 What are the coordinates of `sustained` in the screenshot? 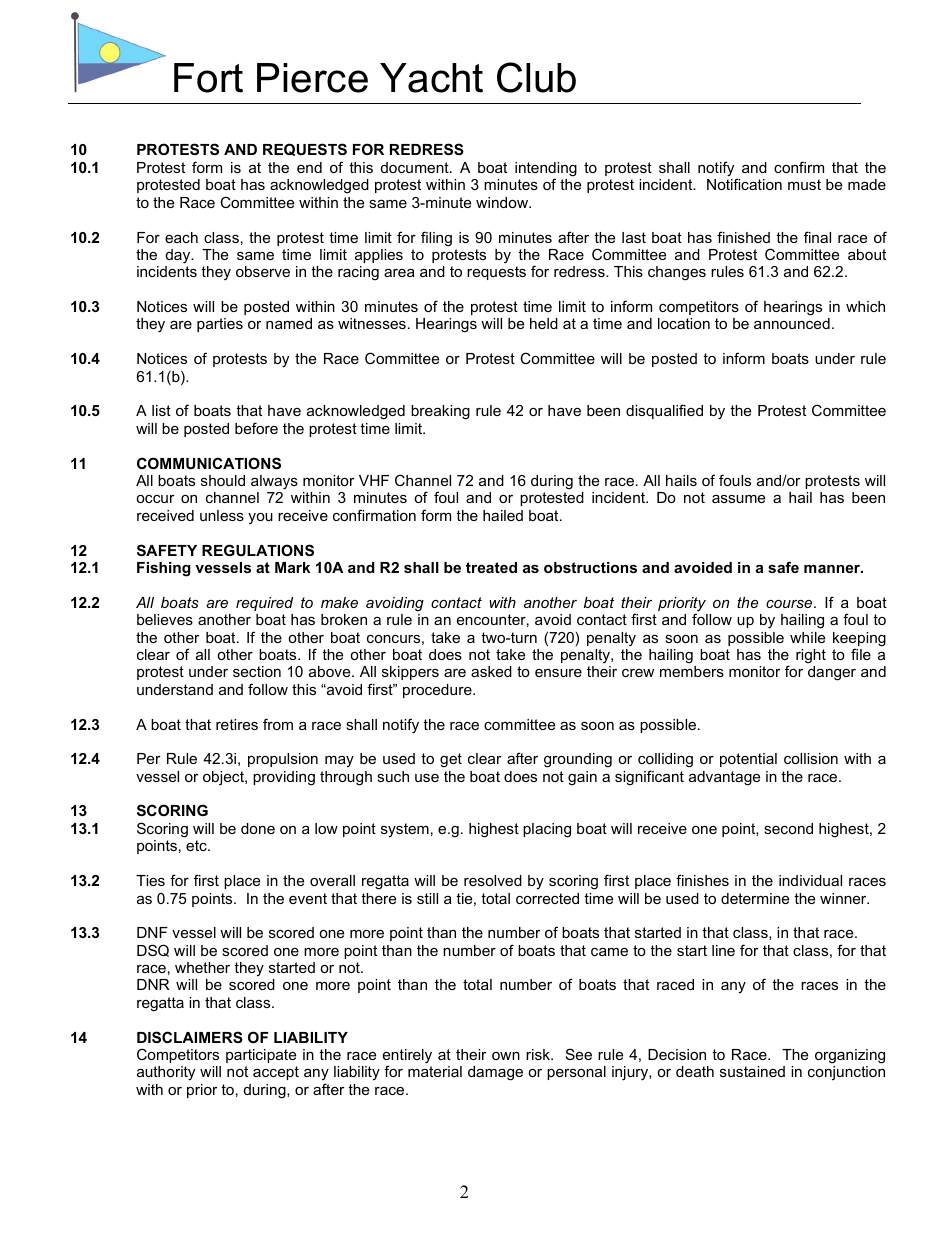 It's located at (752, 1071).
